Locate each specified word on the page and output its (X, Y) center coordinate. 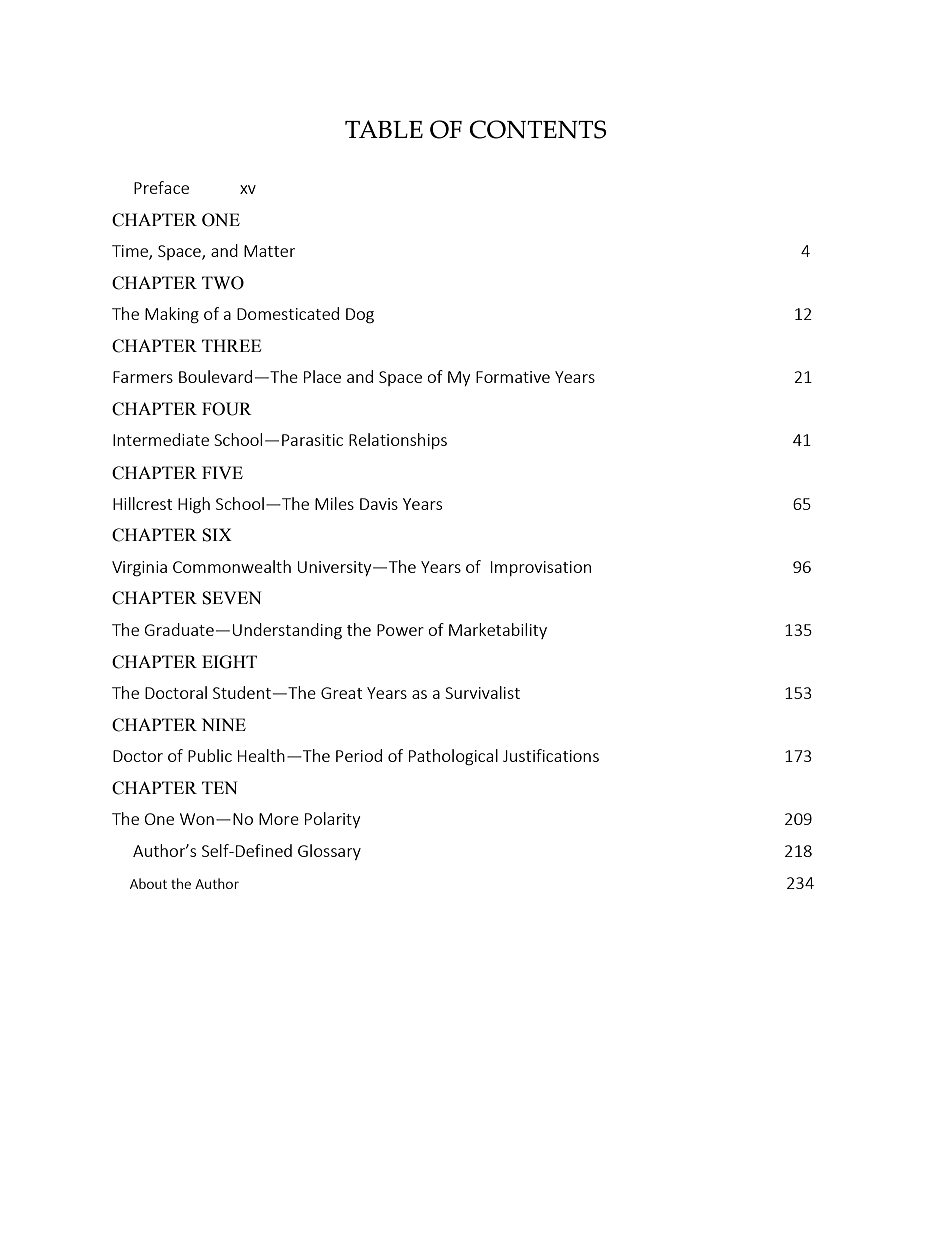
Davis (379, 504)
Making (172, 315)
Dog (360, 316)
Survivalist (482, 692)
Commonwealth (232, 566)
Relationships (398, 441)
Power (400, 630)
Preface (161, 187)
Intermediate (161, 439)
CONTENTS (538, 129)
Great (341, 693)
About (148, 883)
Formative (513, 377)
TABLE (384, 129)
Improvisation (541, 568)
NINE (224, 724)
